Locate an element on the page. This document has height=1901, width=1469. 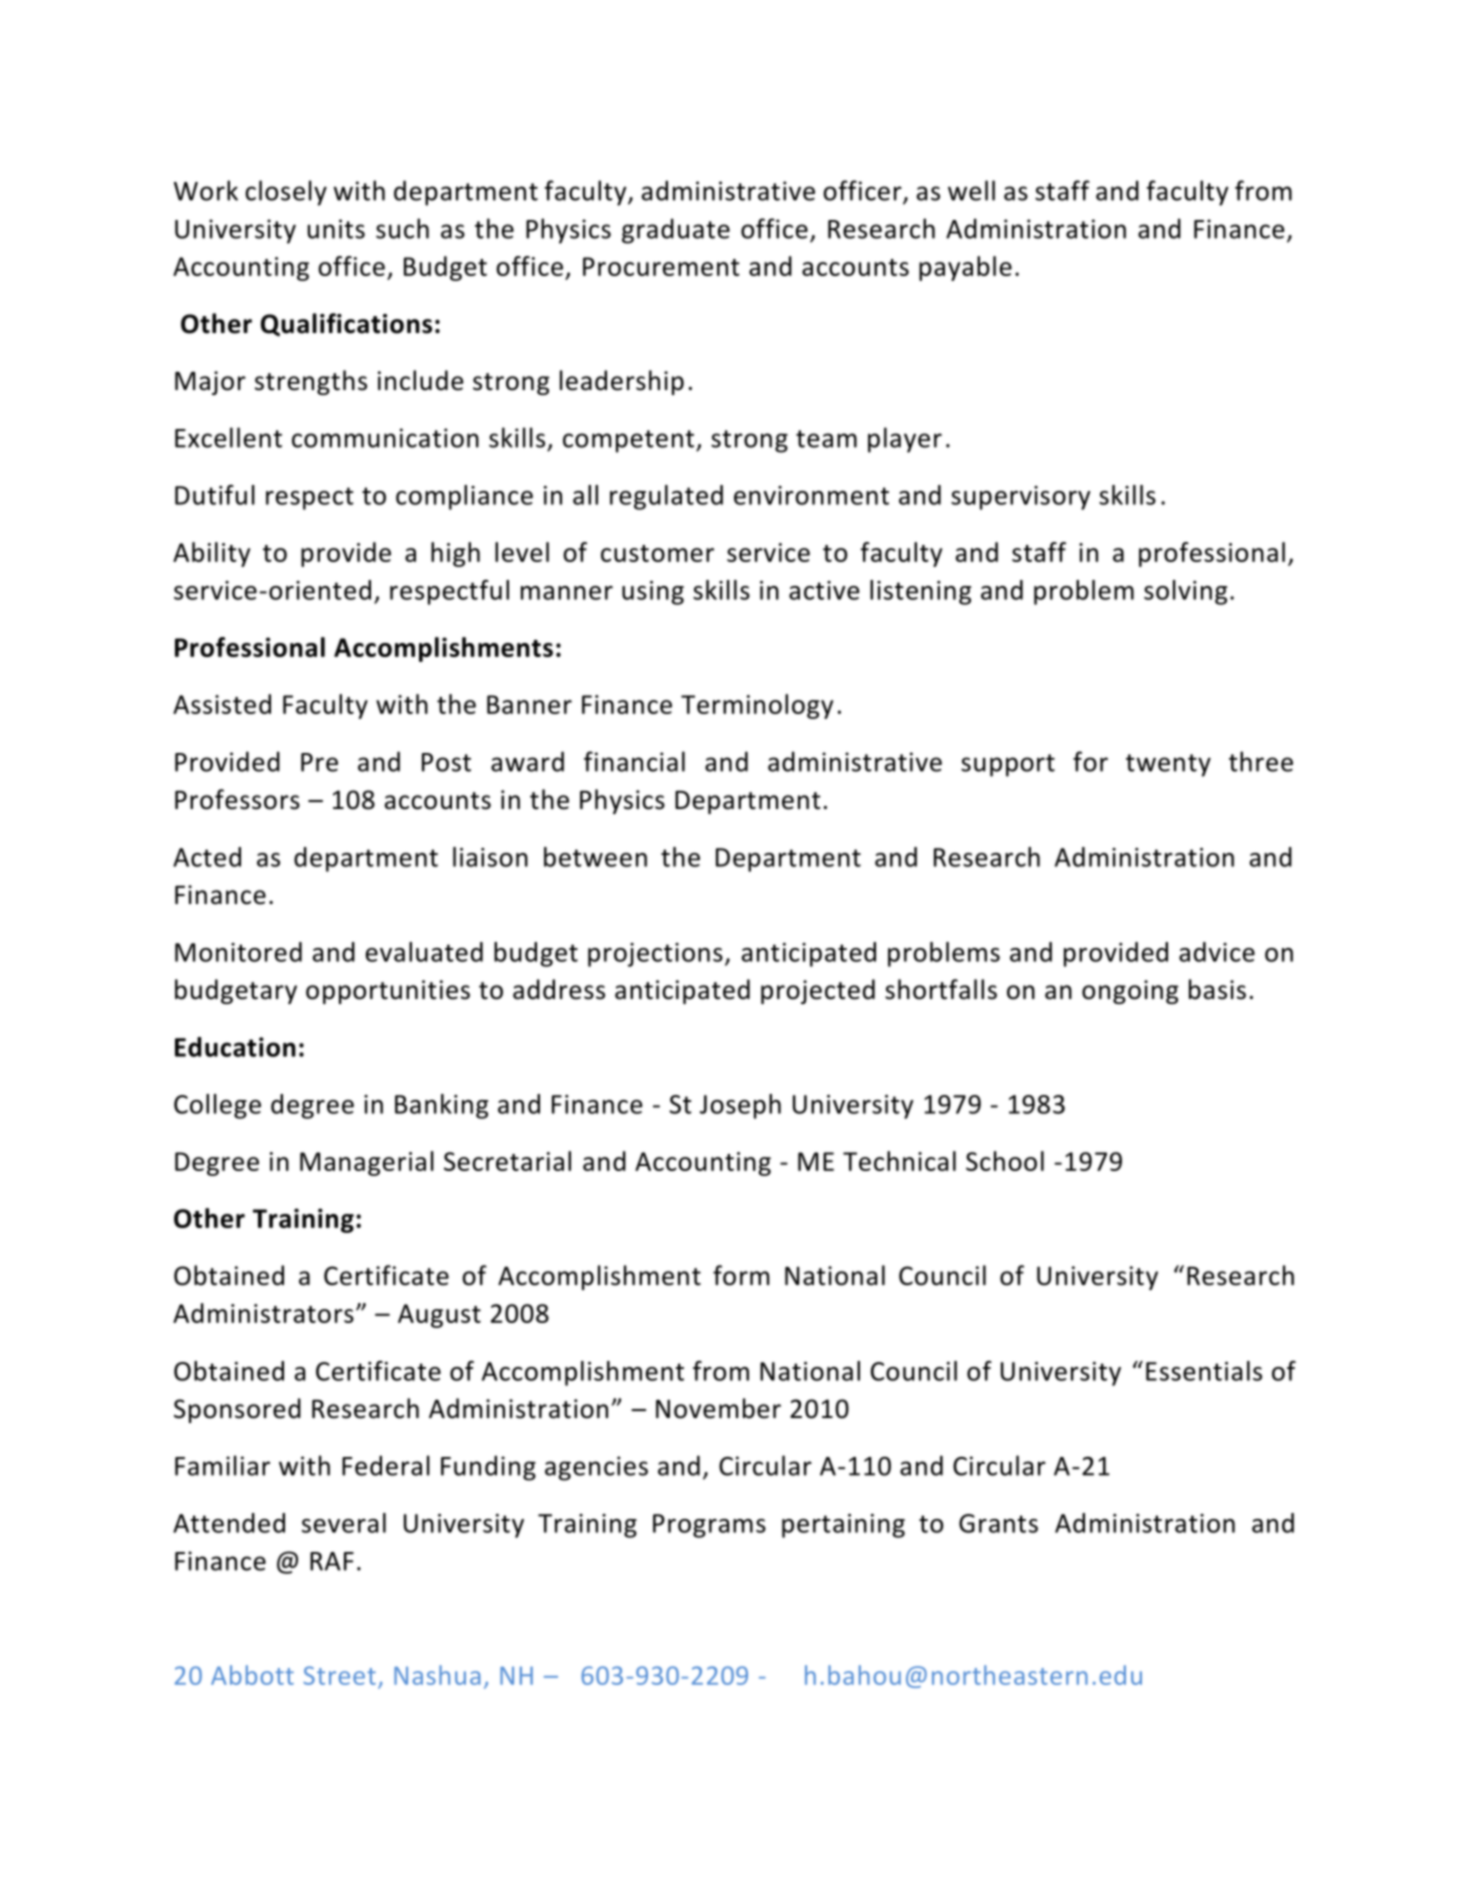
Joseph is located at coordinates (740, 1106).
